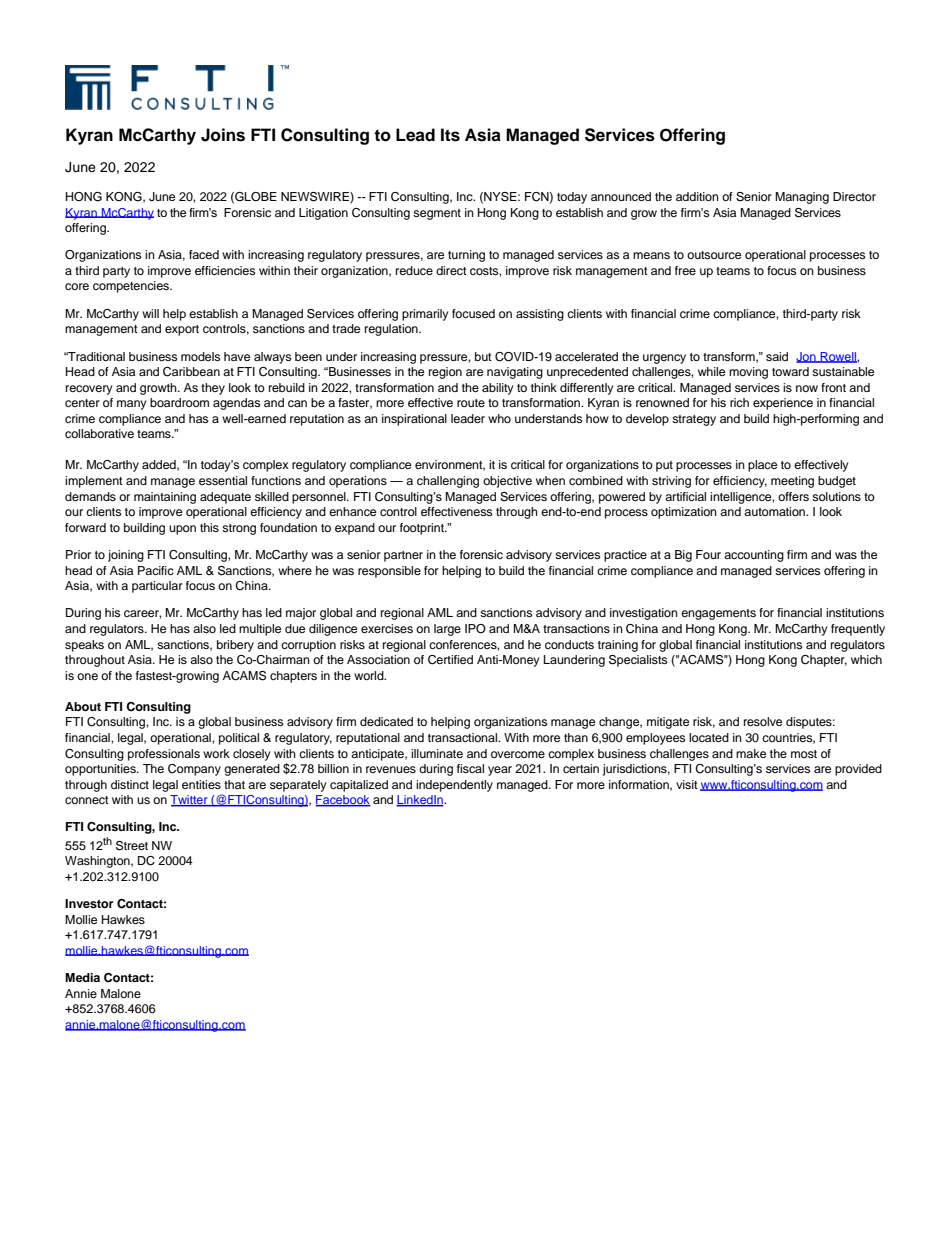 This screenshot has width=952, height=1233. I want to click on Facebook, so click(343, 801).
